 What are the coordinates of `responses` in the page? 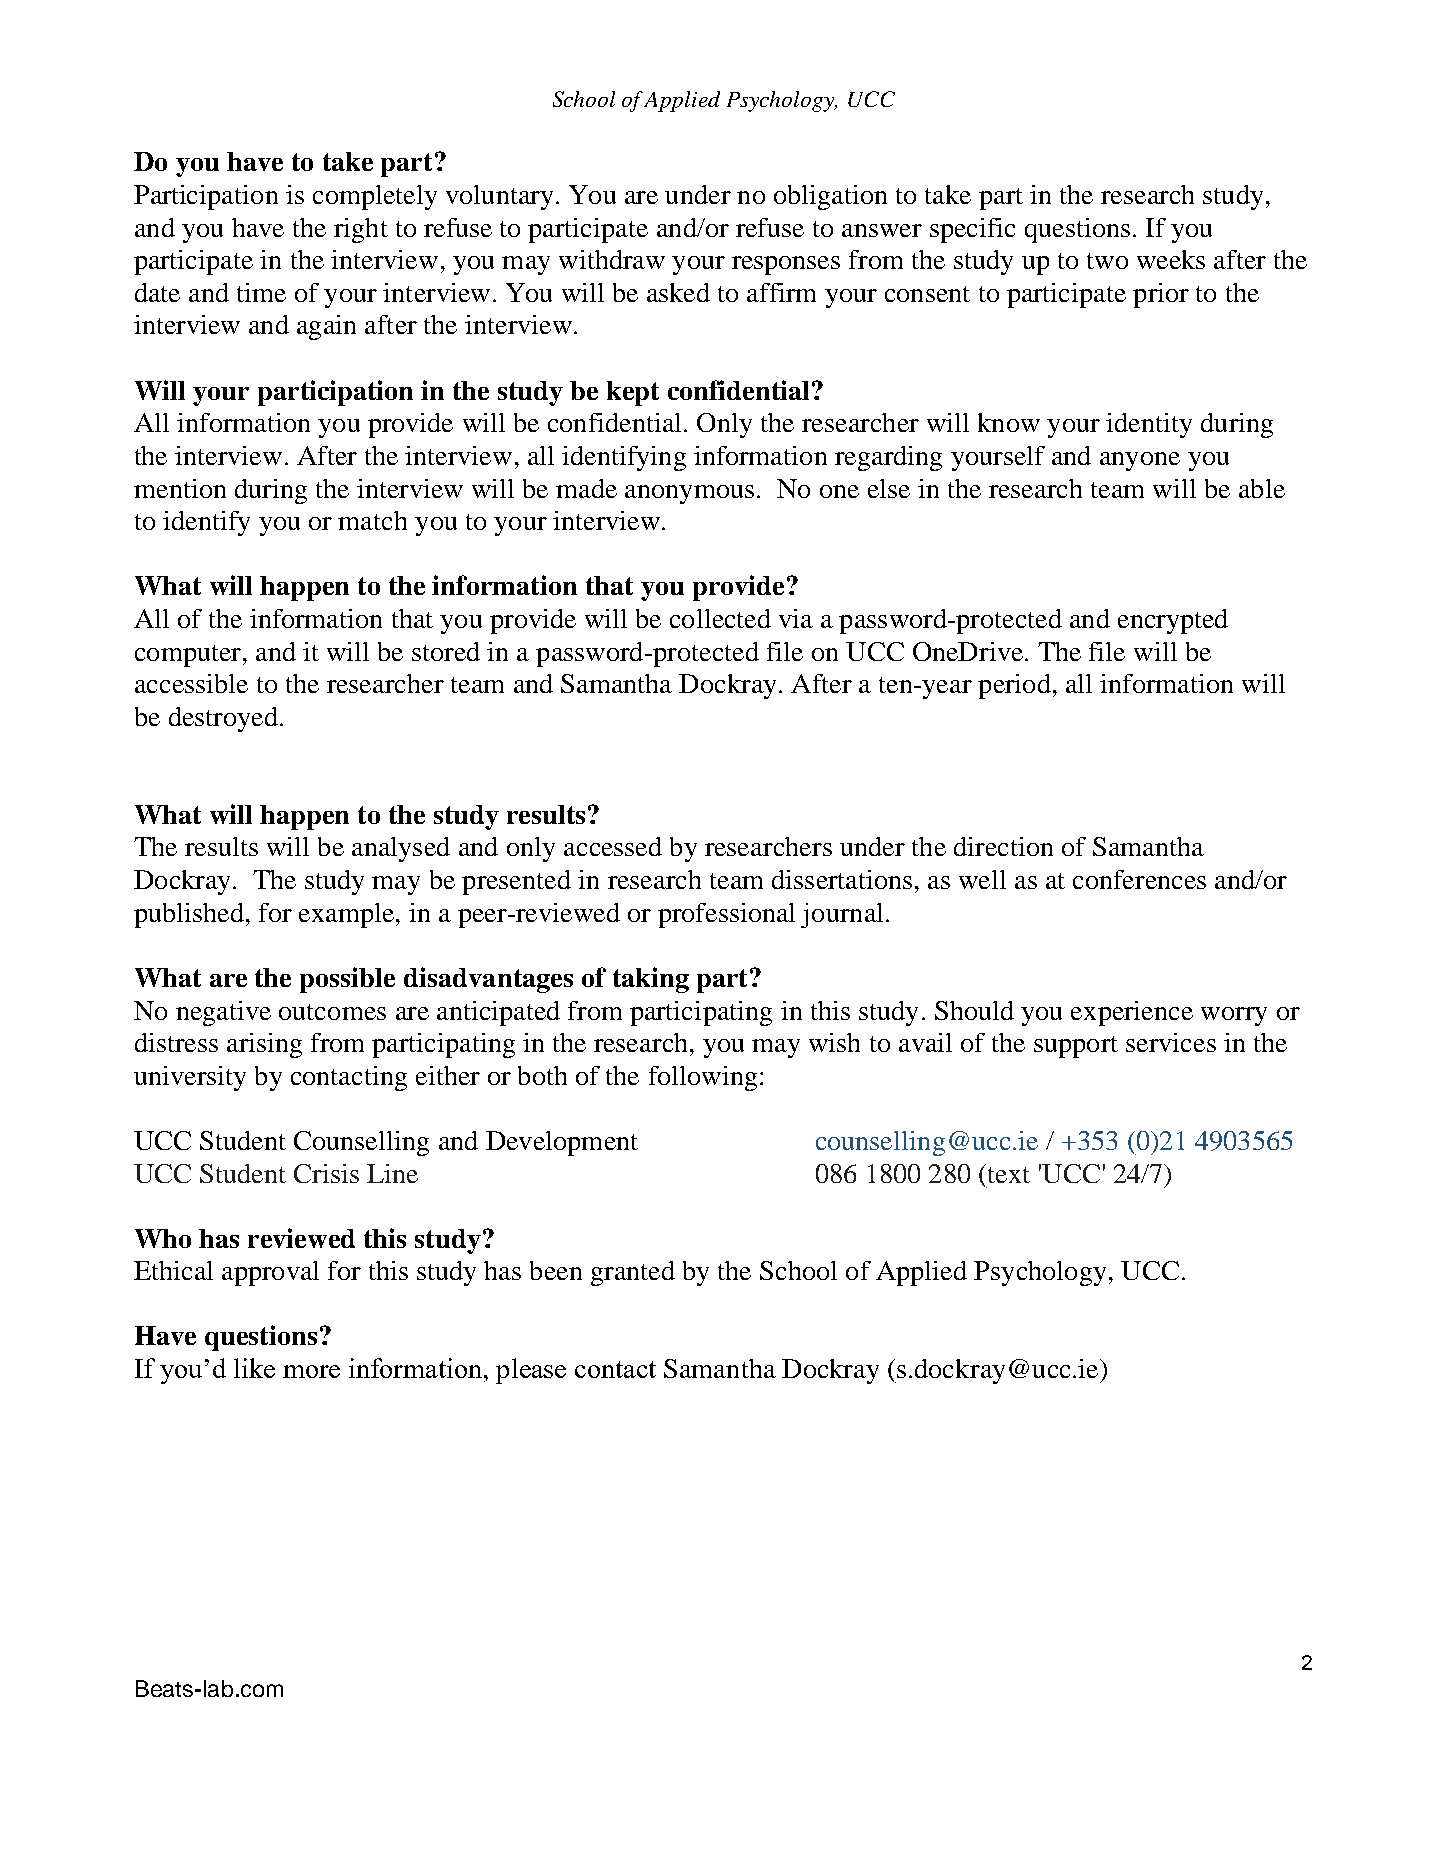 It's located at (786, 265).
